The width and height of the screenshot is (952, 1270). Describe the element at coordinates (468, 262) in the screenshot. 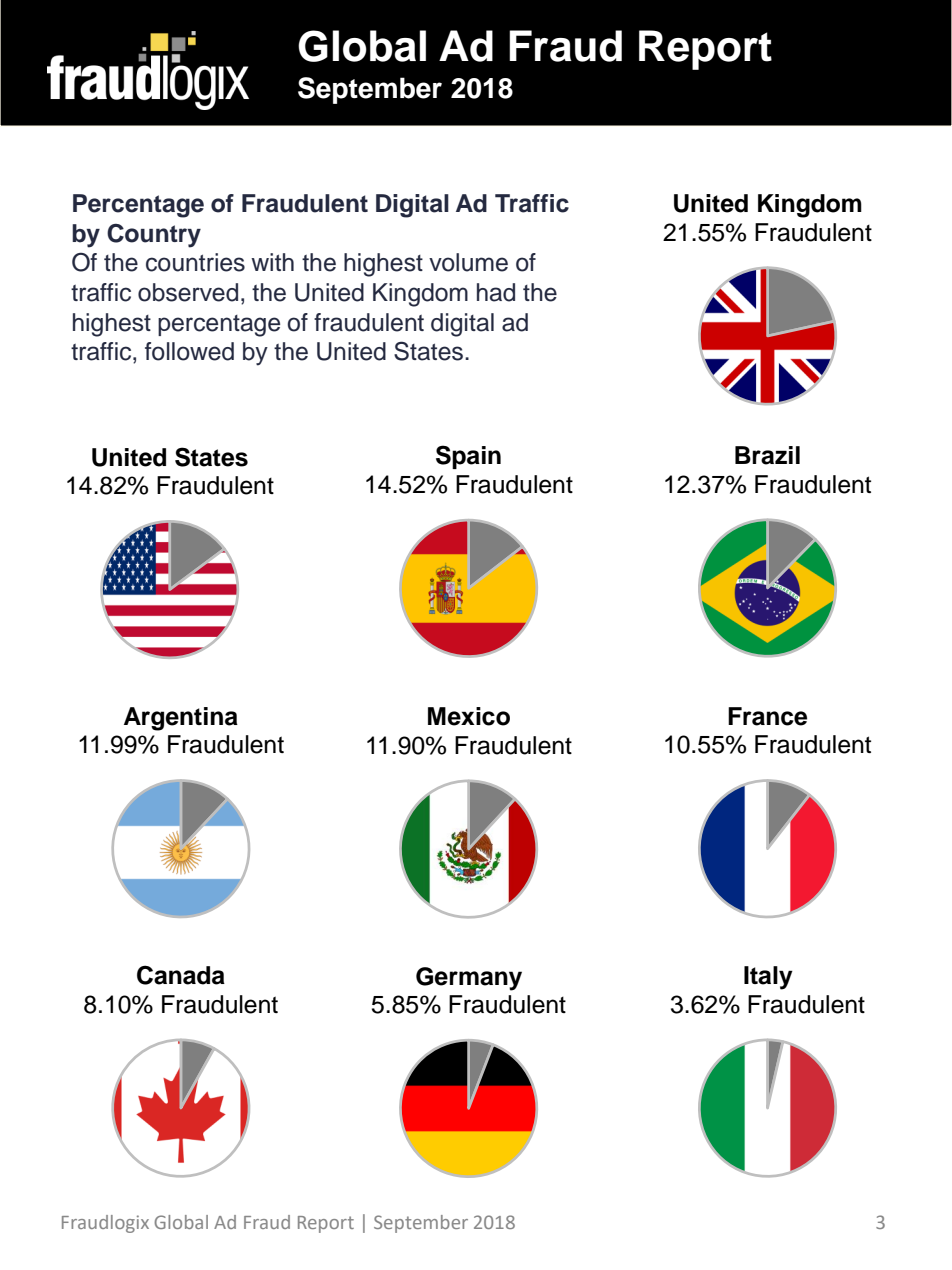

I see `volume` at that location.
